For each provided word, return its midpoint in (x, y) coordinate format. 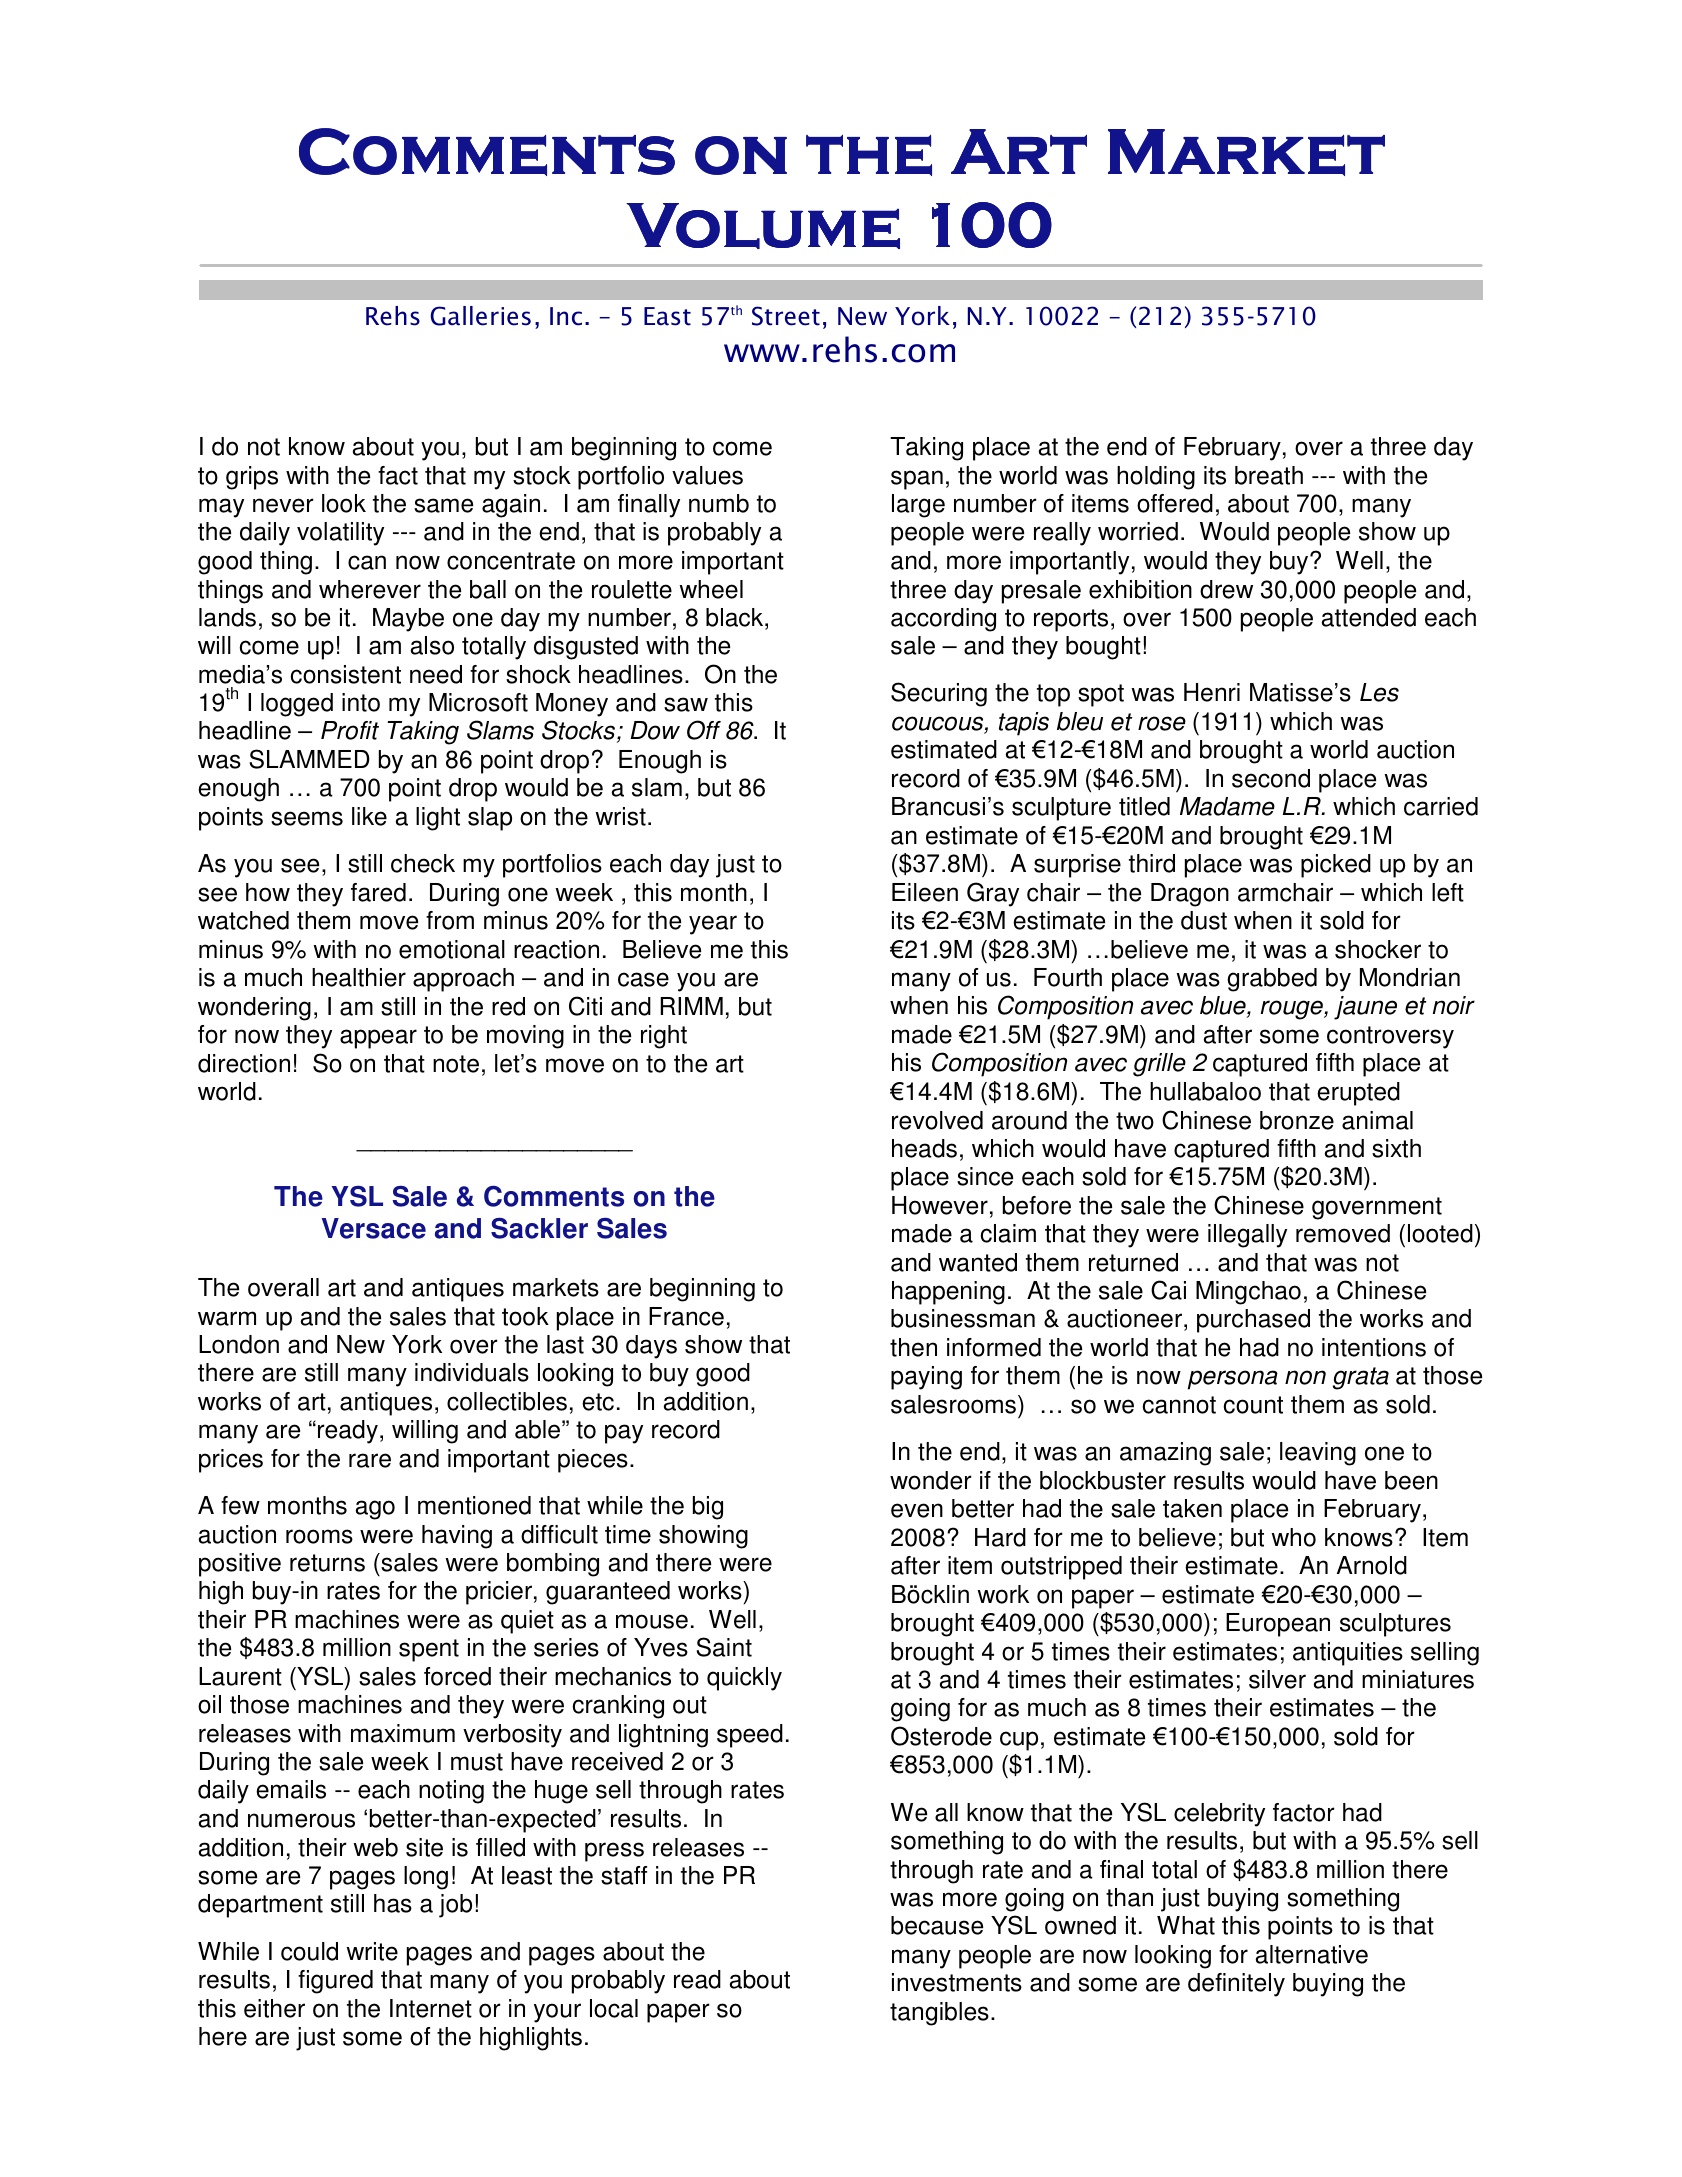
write (372, 1951)
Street (786, 316)
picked (1336, 866)
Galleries (481, 316)
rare (370, 1460)
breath (1269, 475)
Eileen (925, 892)
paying (926, 1378)
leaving (1318, 1454)
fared (378, 892)
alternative (1312, 1954)
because (937, 1925)
